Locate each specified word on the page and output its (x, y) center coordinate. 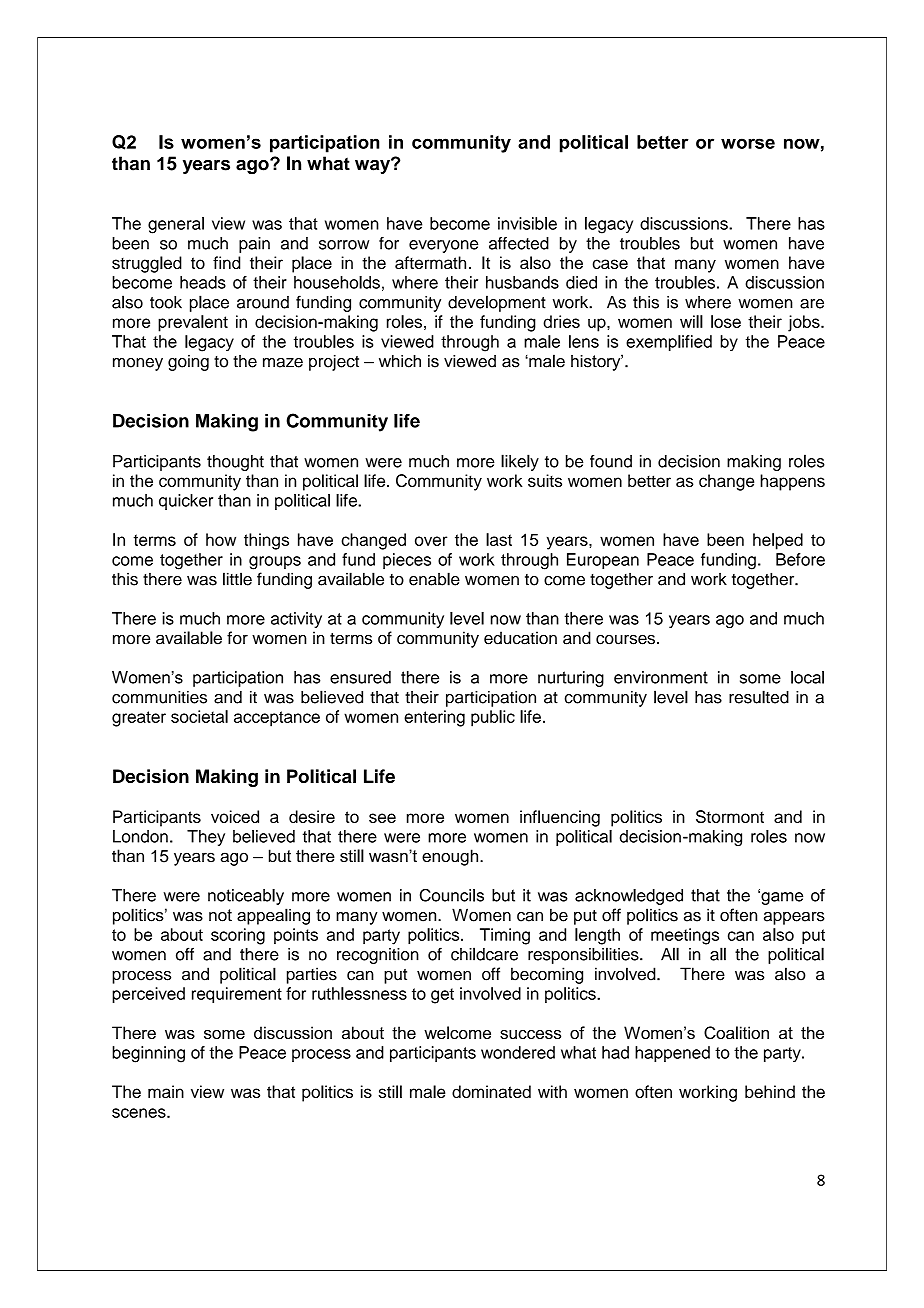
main (166, 1091)
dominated (491, 1091)
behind (770, 1091)
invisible (527, 223)
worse (748, 143)
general (176, 225)
